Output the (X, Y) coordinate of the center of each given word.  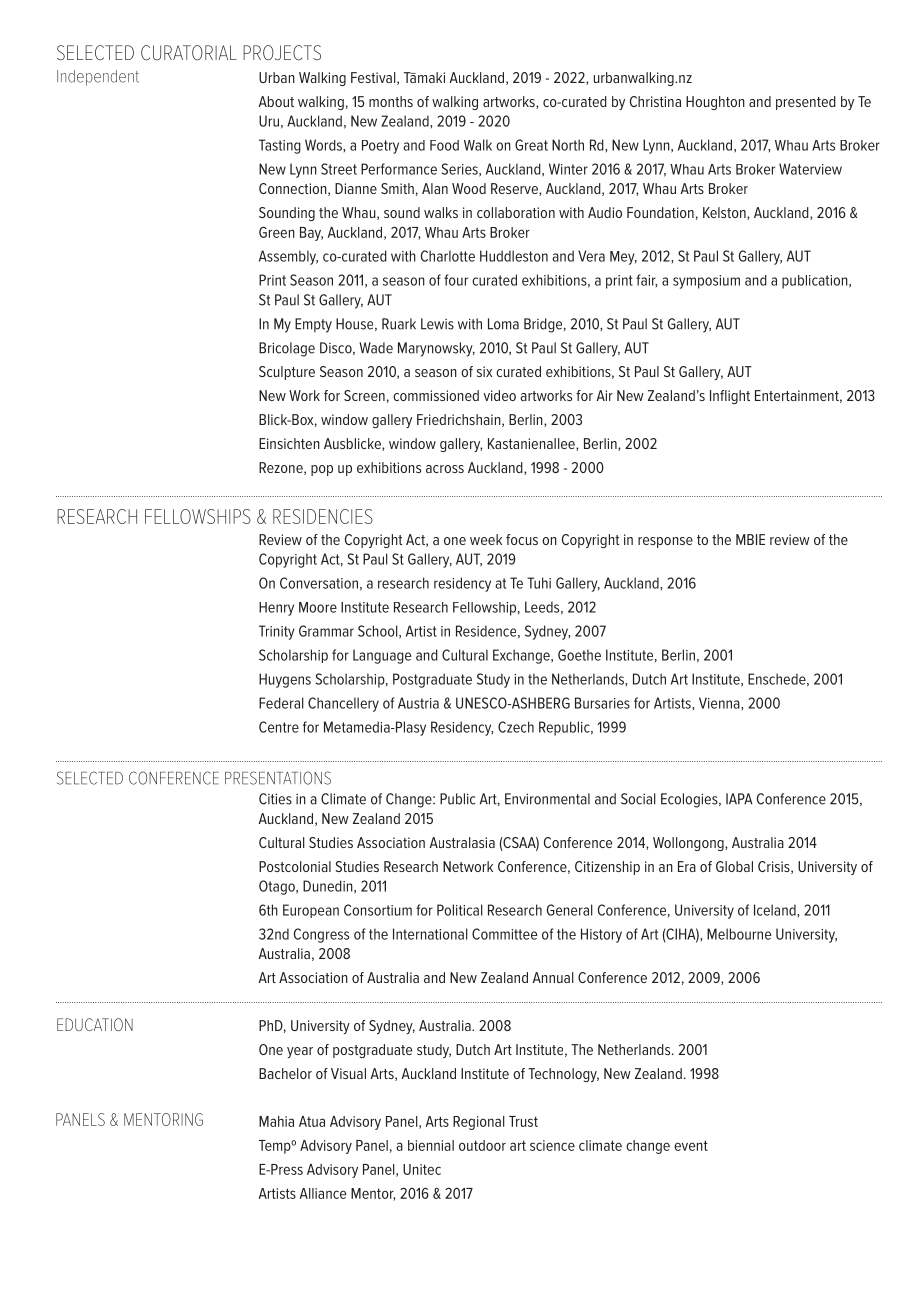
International (430, 934)
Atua (312, 1121)
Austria (418, 703)
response (665, 542)
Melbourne (739, 934)
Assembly (288, 257)
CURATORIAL (189, 53)
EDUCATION (95, 1024)
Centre (279, 727)
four (456, 280)
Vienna (720, 703)
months (391, 101)
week (486, 539)
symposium (706, 282)
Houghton (715, 103)
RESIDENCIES (323, 516)
